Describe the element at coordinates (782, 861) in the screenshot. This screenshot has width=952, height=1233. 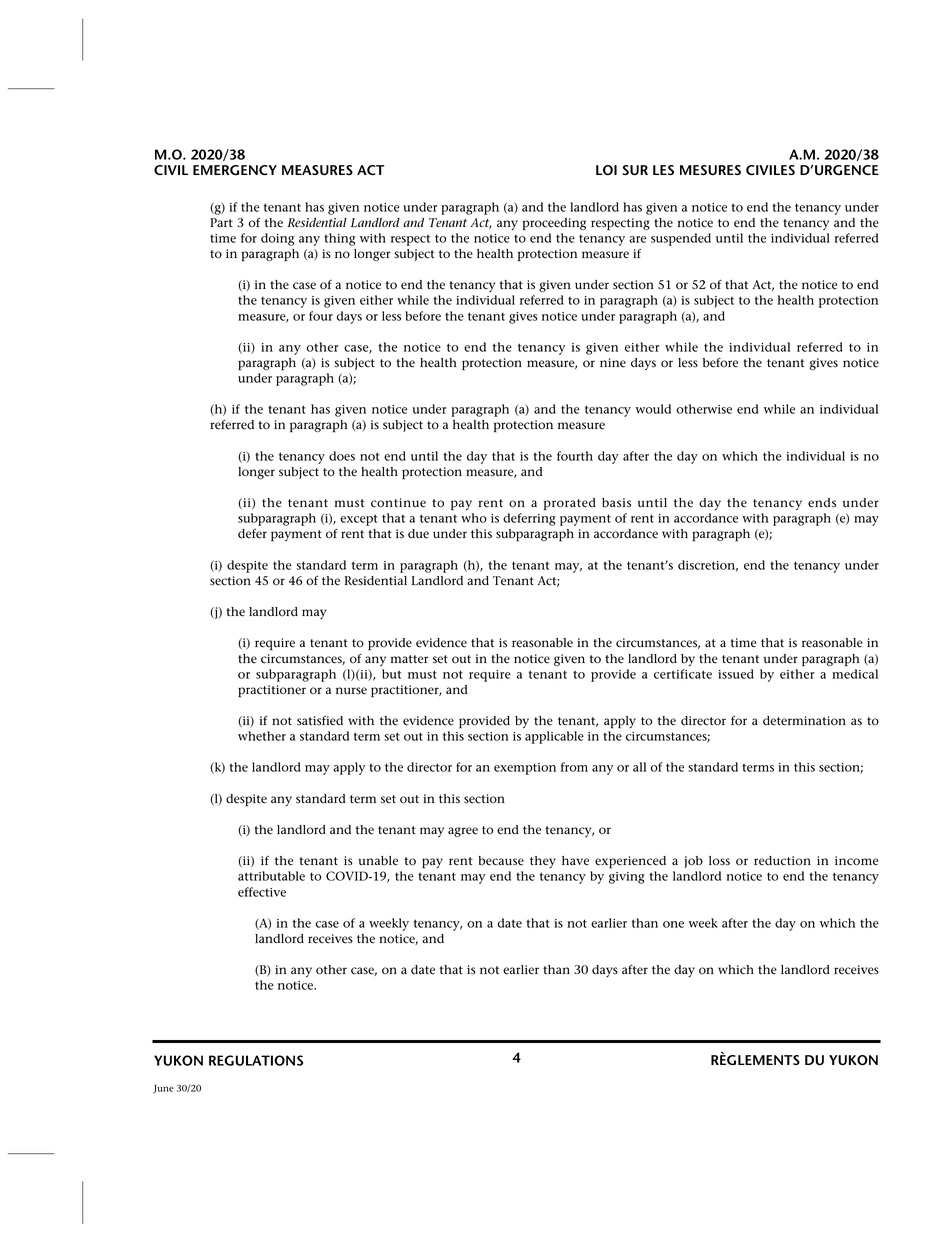
I see `reduction` at that location.
